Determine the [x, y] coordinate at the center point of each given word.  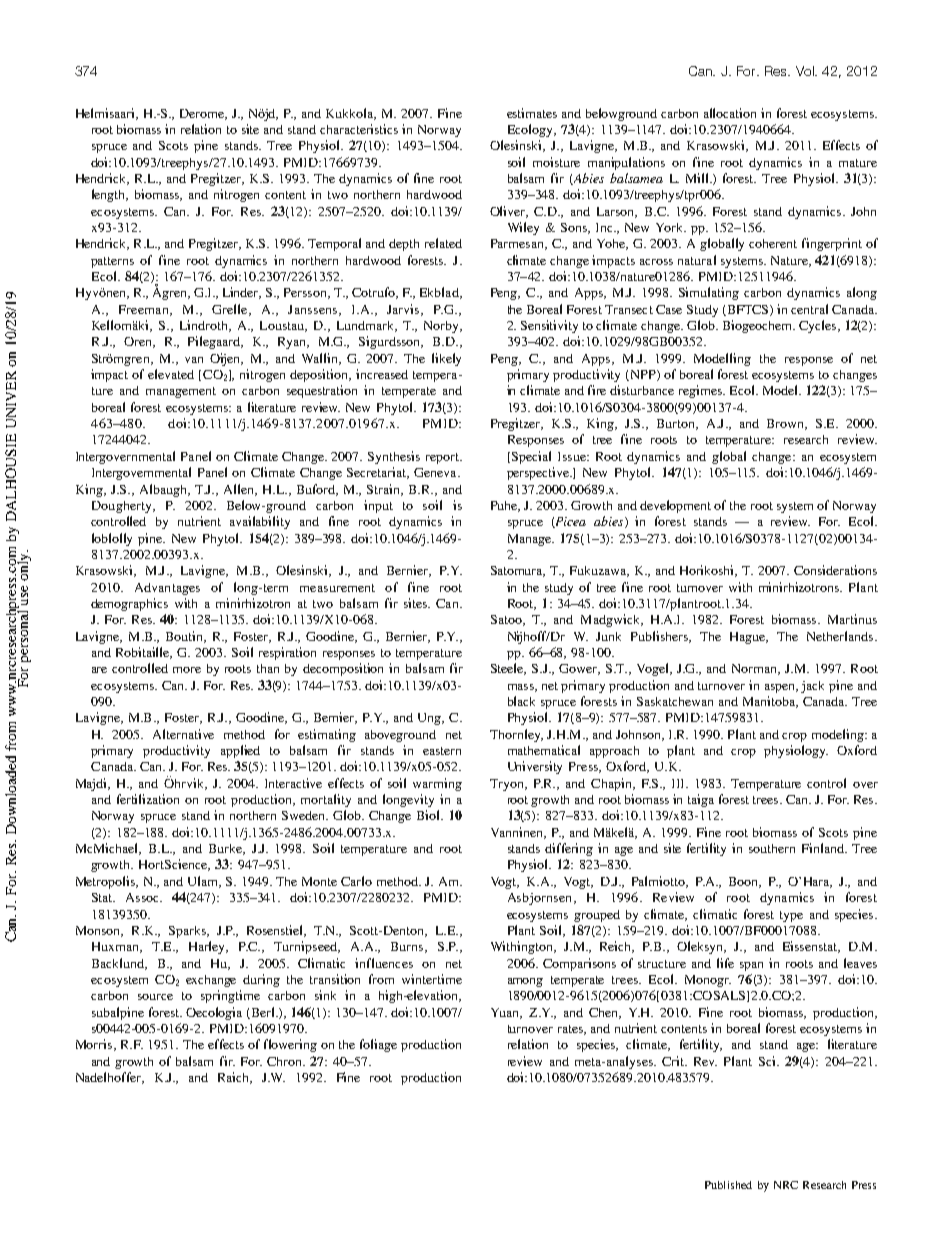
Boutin [186, 637]
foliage [378, 1045]
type [791, 916]
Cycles [817, 326]
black [521, 701]
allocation [730, 113]
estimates [532, 113]
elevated [171, 374]
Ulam [204, 882]
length [110, 195]
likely [446, 359]
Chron [285, 1061]
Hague [749, 638]
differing [569, 849]
